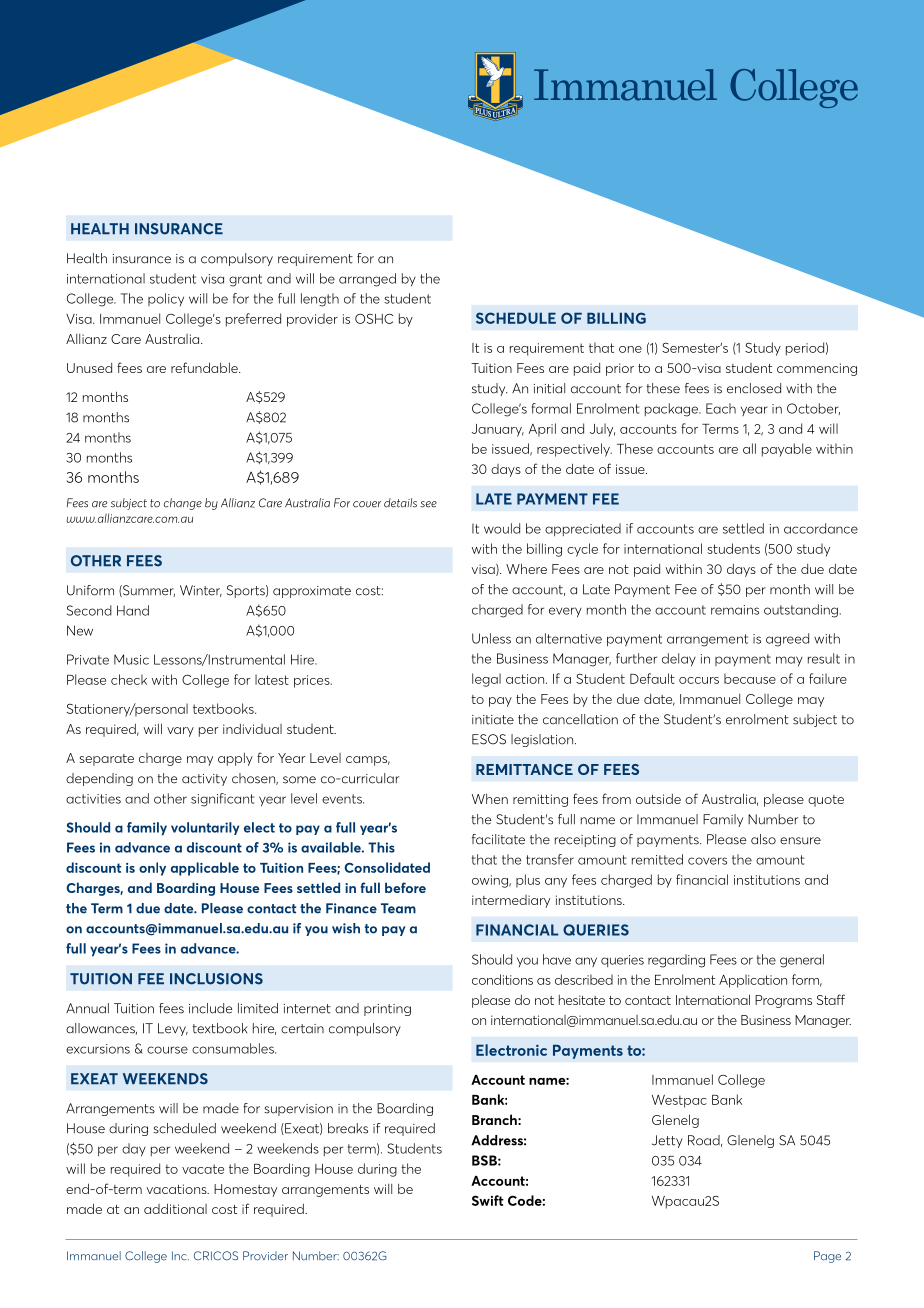 This page has width=924, height=1308. What do you see at coordinates (152, 869) in the page?
I see `only` at bounding box center [152, 869].
